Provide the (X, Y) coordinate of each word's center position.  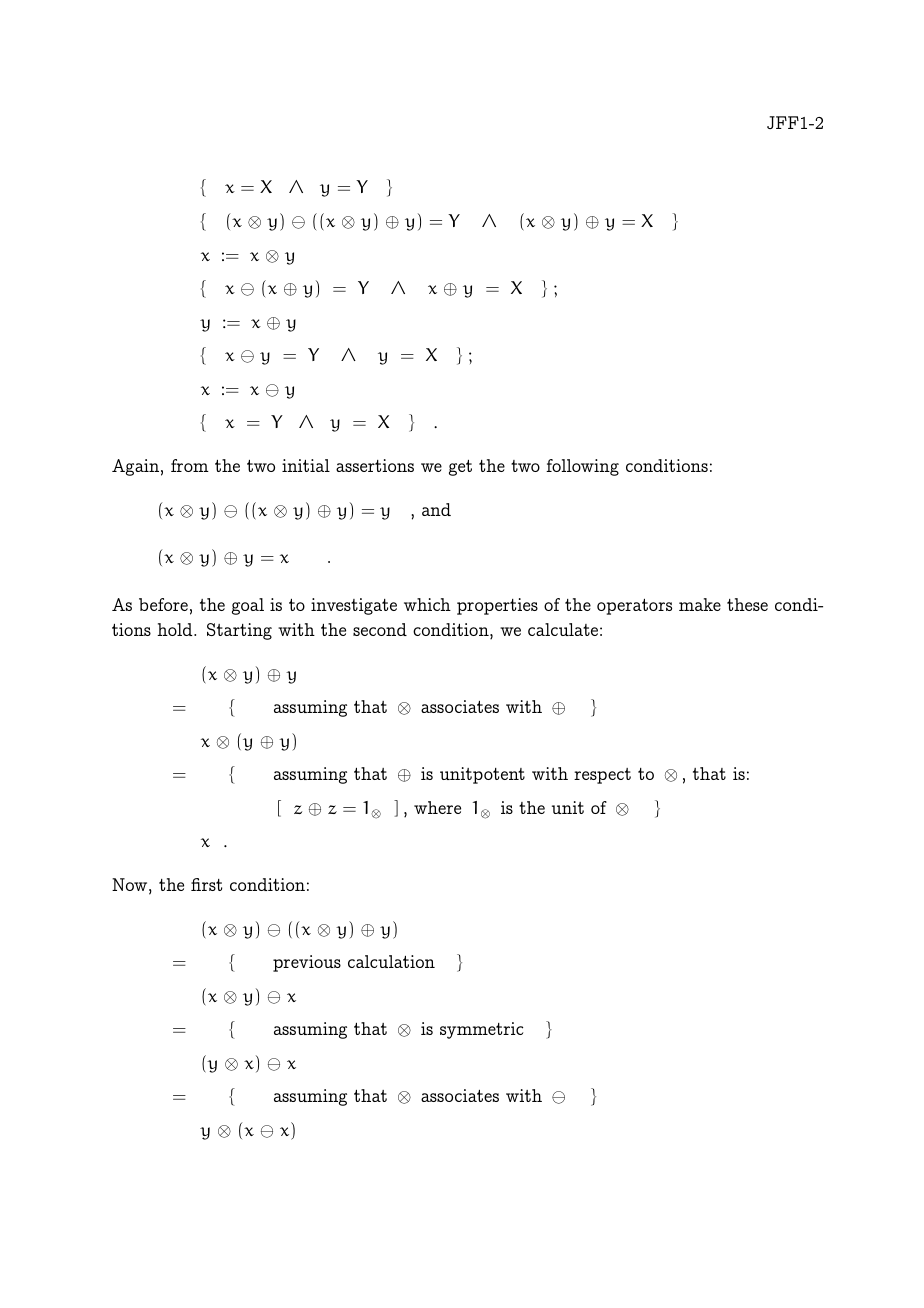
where (437, 807)
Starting (239, 631)
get (460, 468)
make (700, 604)
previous (307, 963)
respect (602, 776)
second (380, 629)
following (582, 467)
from (190, 465)
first (206, 884)
